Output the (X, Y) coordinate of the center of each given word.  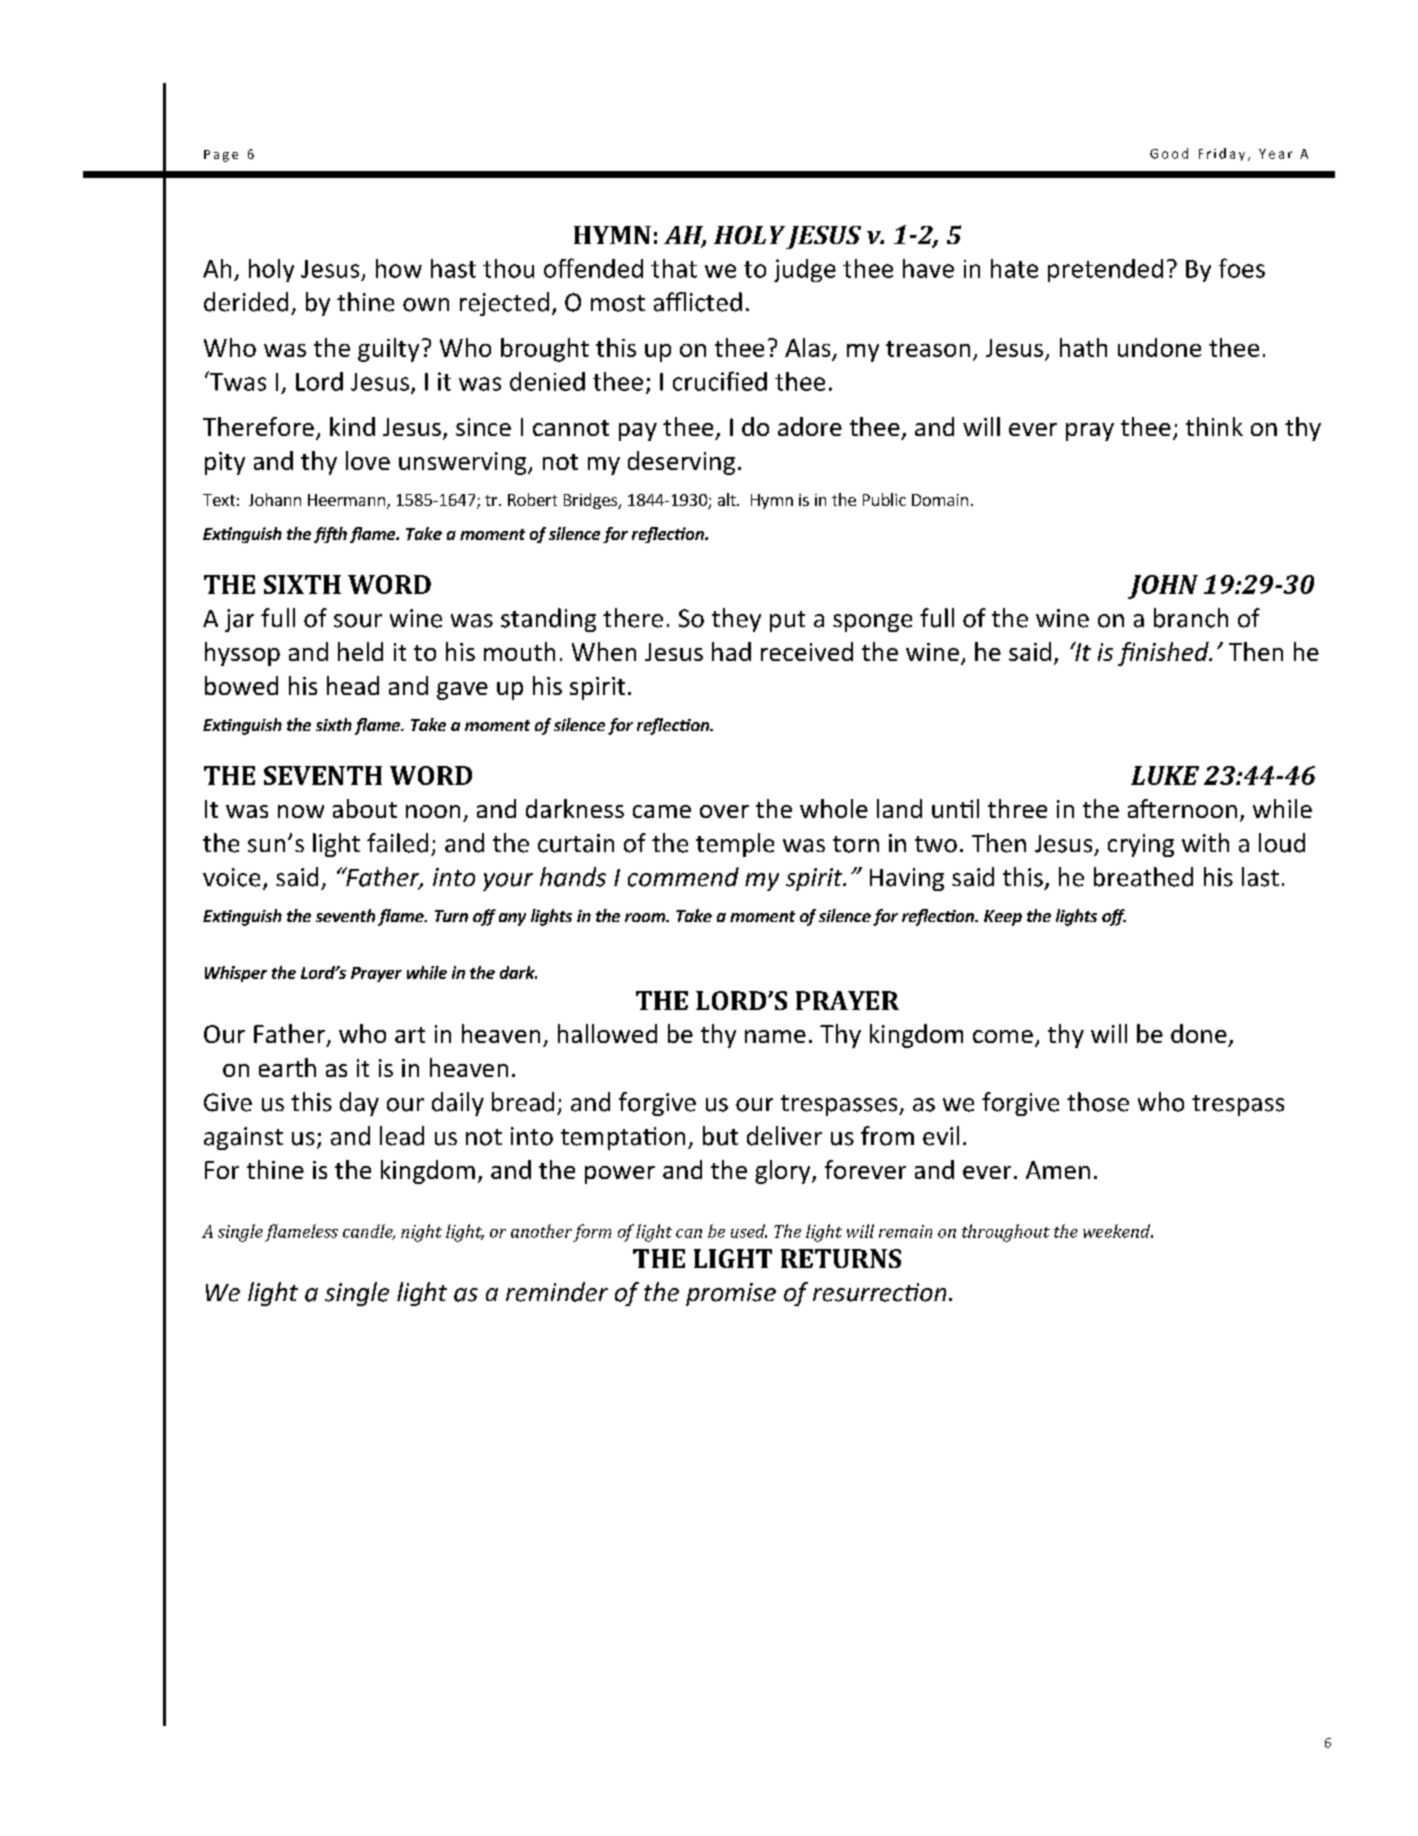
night (421, 1233)
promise (731, 1294)
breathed (1143, 877)
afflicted (698, 302)
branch (1191, 618)
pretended (1105, 270)
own (426, 305)
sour (358, 621)
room (646, 917)
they (736, 620)
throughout (1006, 1233)
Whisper (236, 974)
